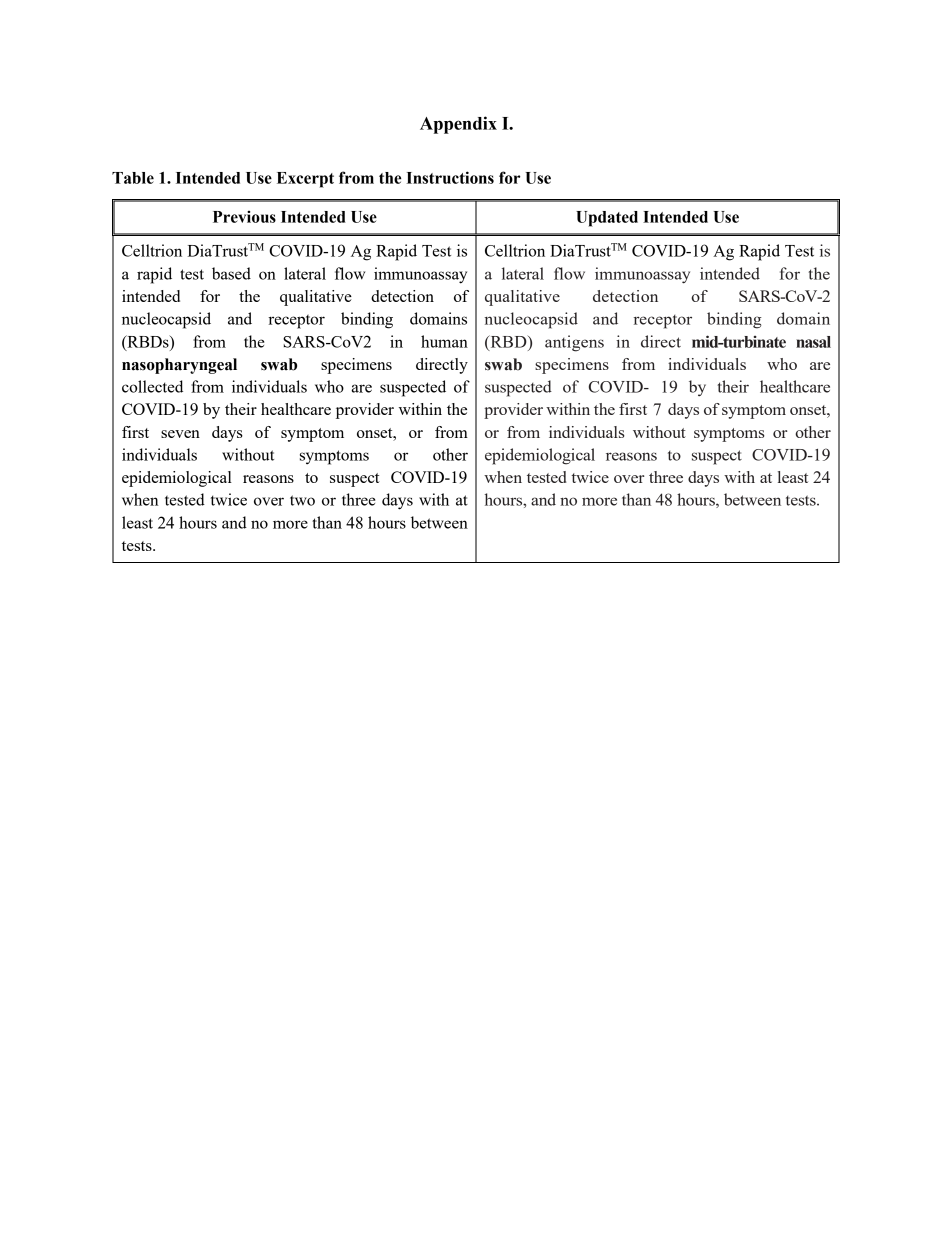 The height and width of the screenshot is (1233, 952). What do you see at coordinates (458, 125) in the screenshot?
I see `Appendix` at bounding box center [458, 125].
